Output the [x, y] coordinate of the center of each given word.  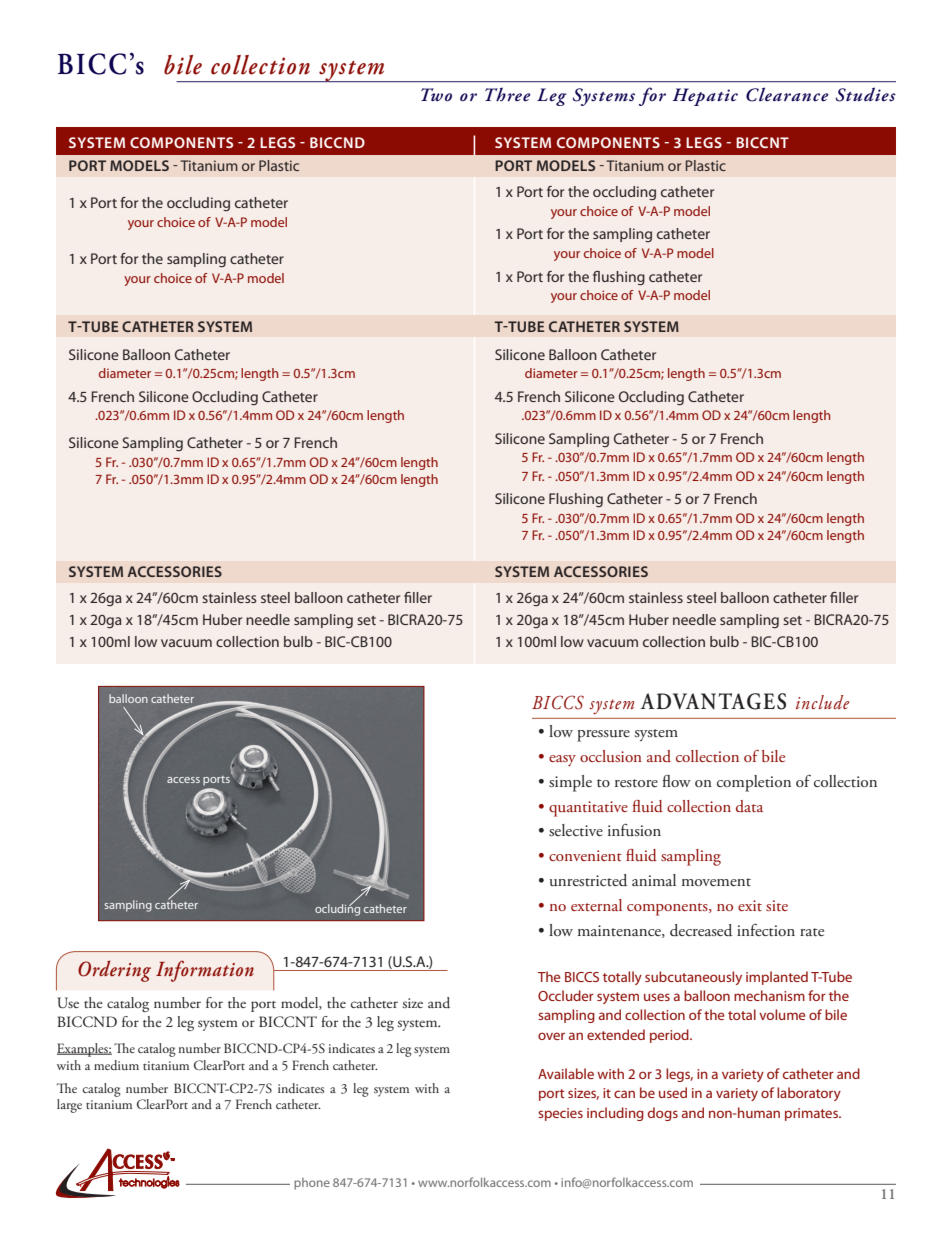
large [69, 1106]
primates [812, 1114]
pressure [603, 736]
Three [508, 94]
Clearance [787, 94]
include [822, 702]
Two [436, 95]
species [560, 1114]
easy [562, 760]
